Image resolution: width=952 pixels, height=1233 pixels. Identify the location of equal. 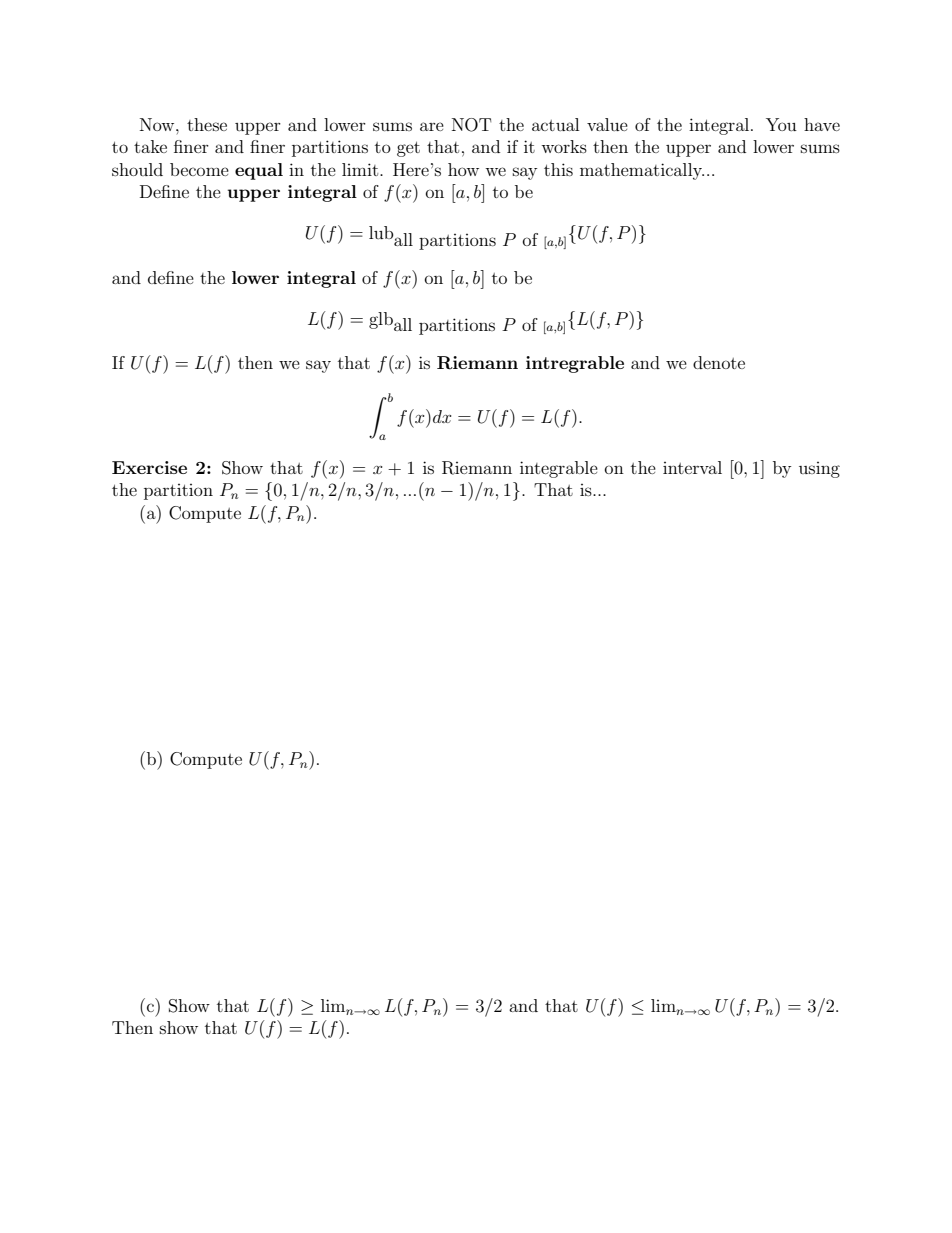
(259, 171).
